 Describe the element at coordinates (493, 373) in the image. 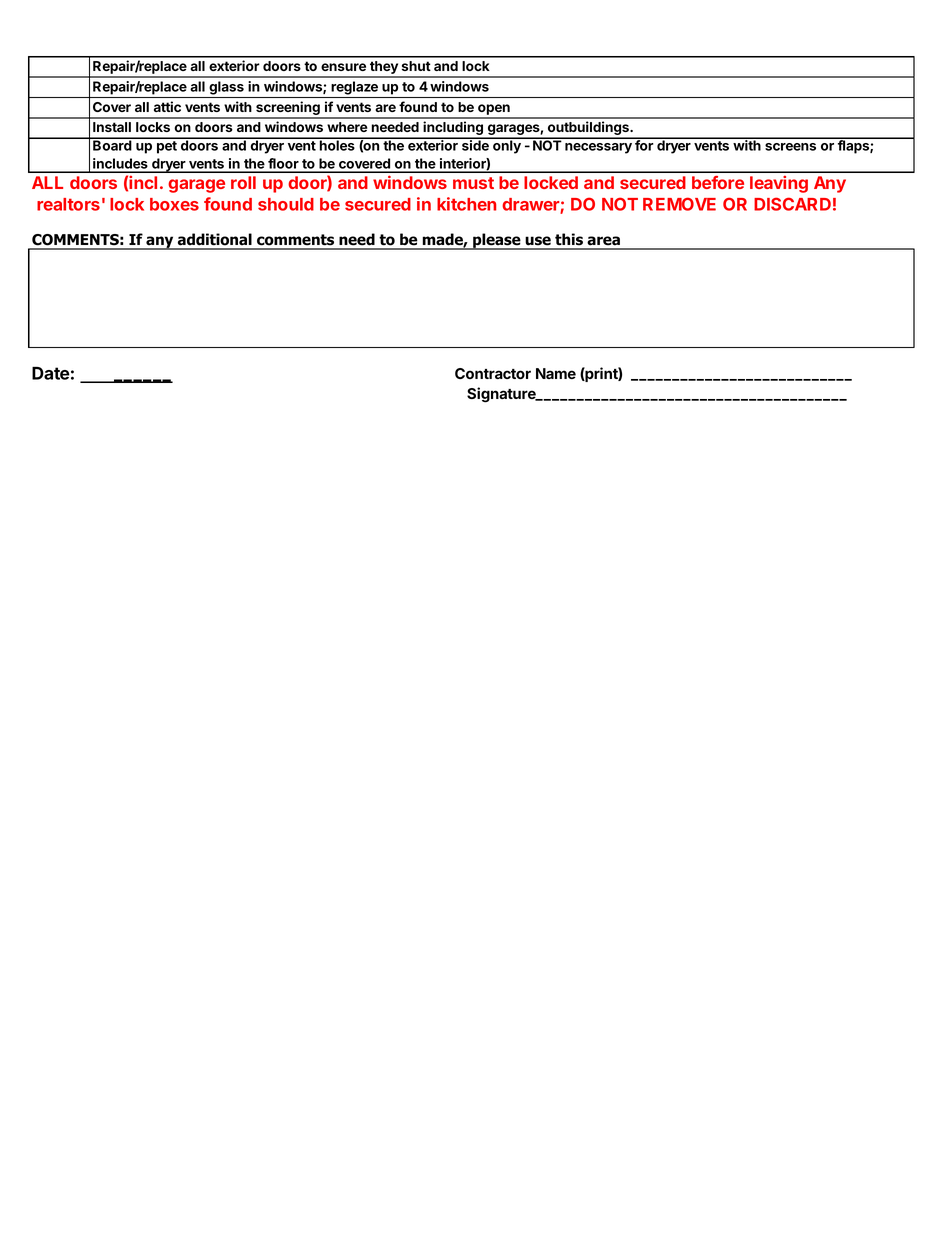

I see `Contractor` at that location.
